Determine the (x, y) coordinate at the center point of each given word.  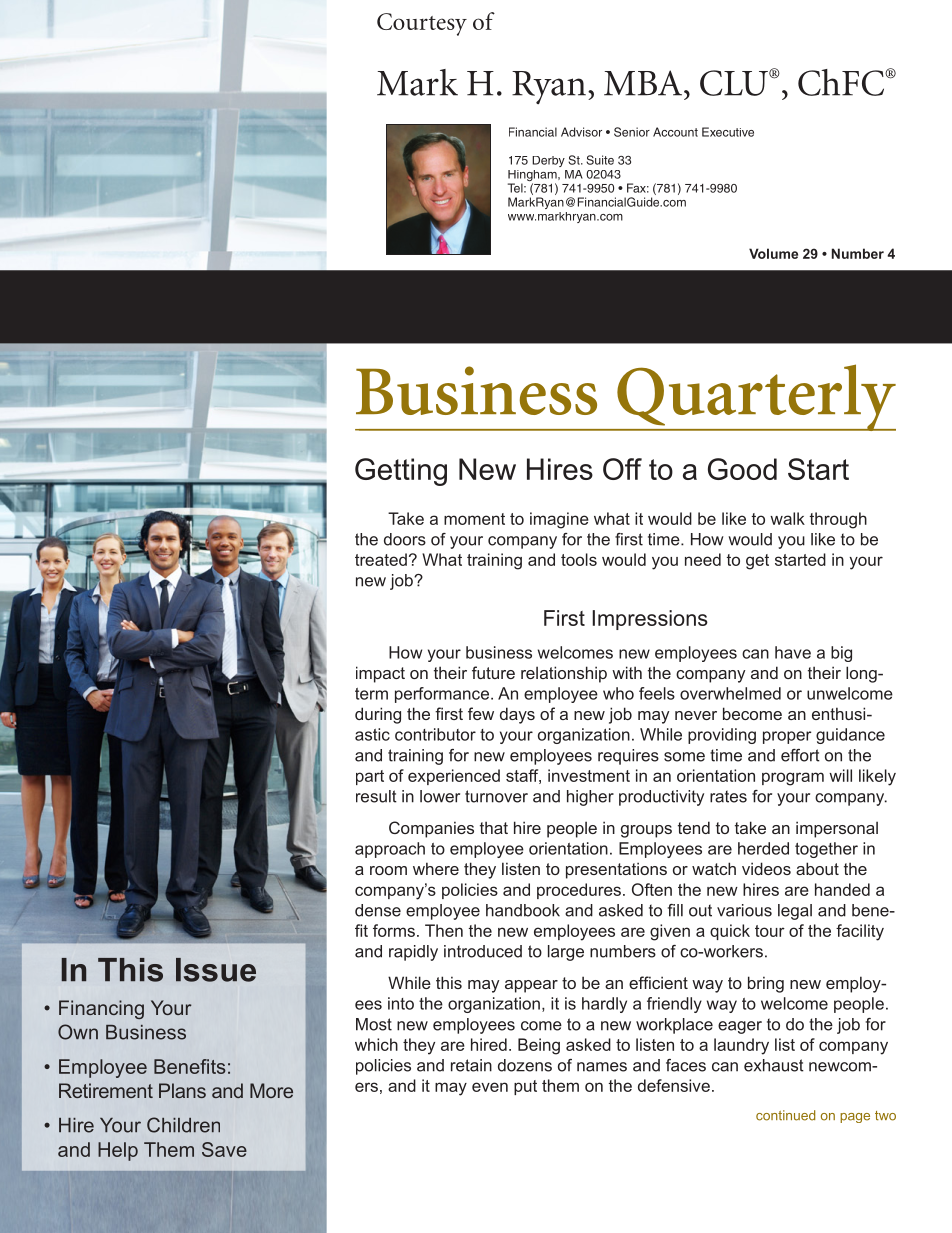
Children (183, 1125)
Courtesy (422, 24)
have (793, 652)
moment (474, 519)
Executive (728, 132)
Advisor (581, 132)
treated (381, 559)
